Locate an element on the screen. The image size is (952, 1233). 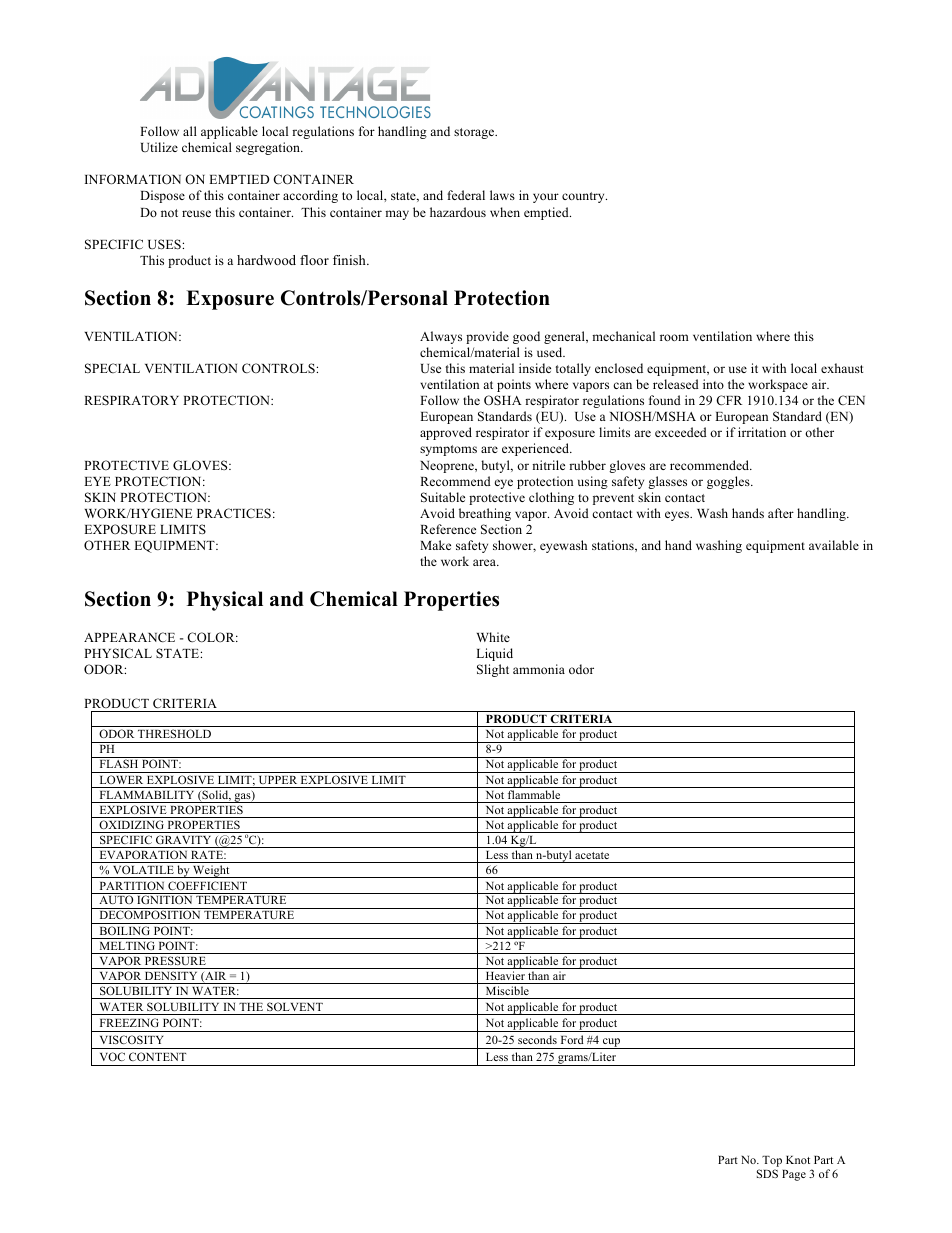
breathing is located at coordinates (485, 514).
